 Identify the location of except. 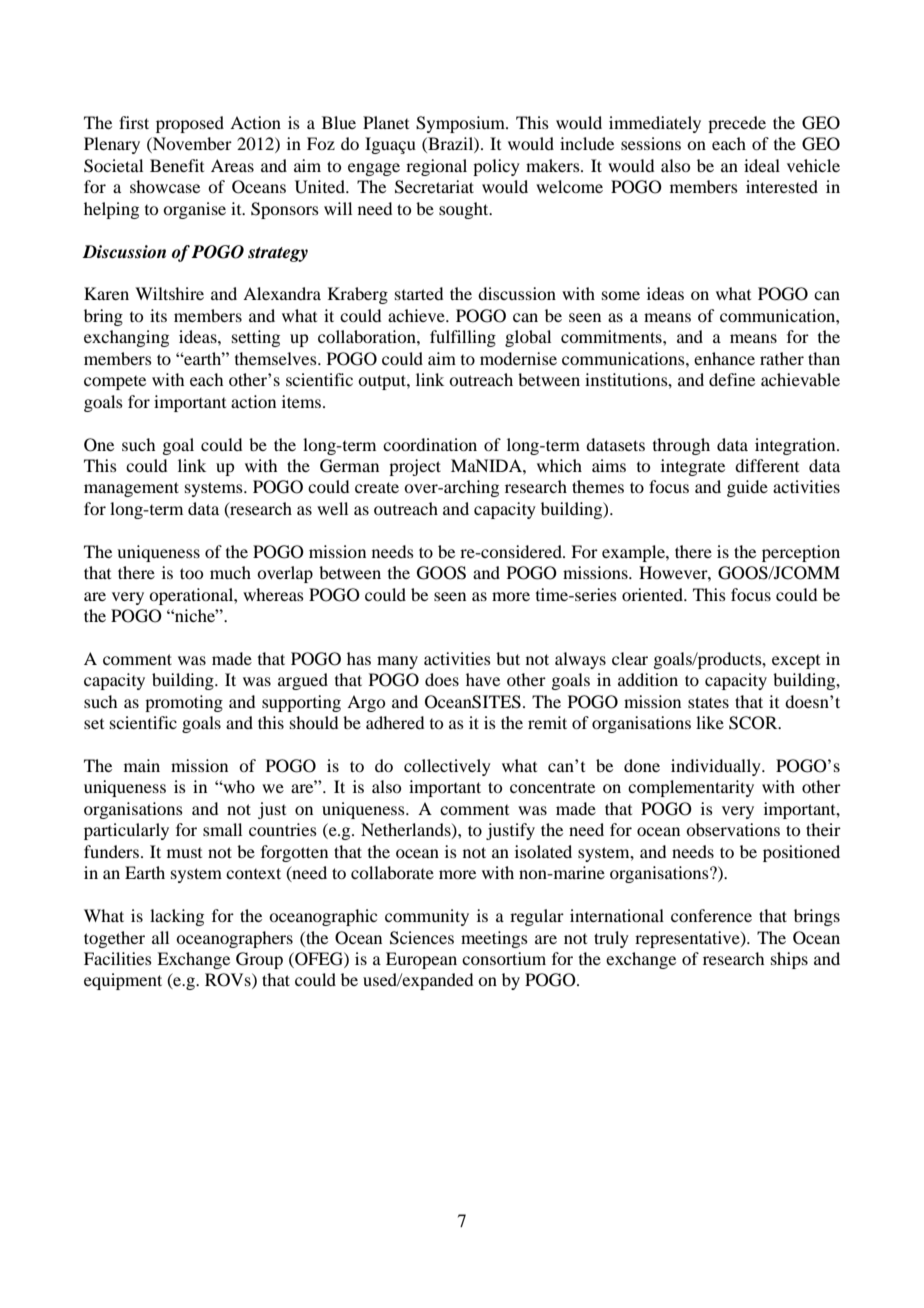
(796, 662).
